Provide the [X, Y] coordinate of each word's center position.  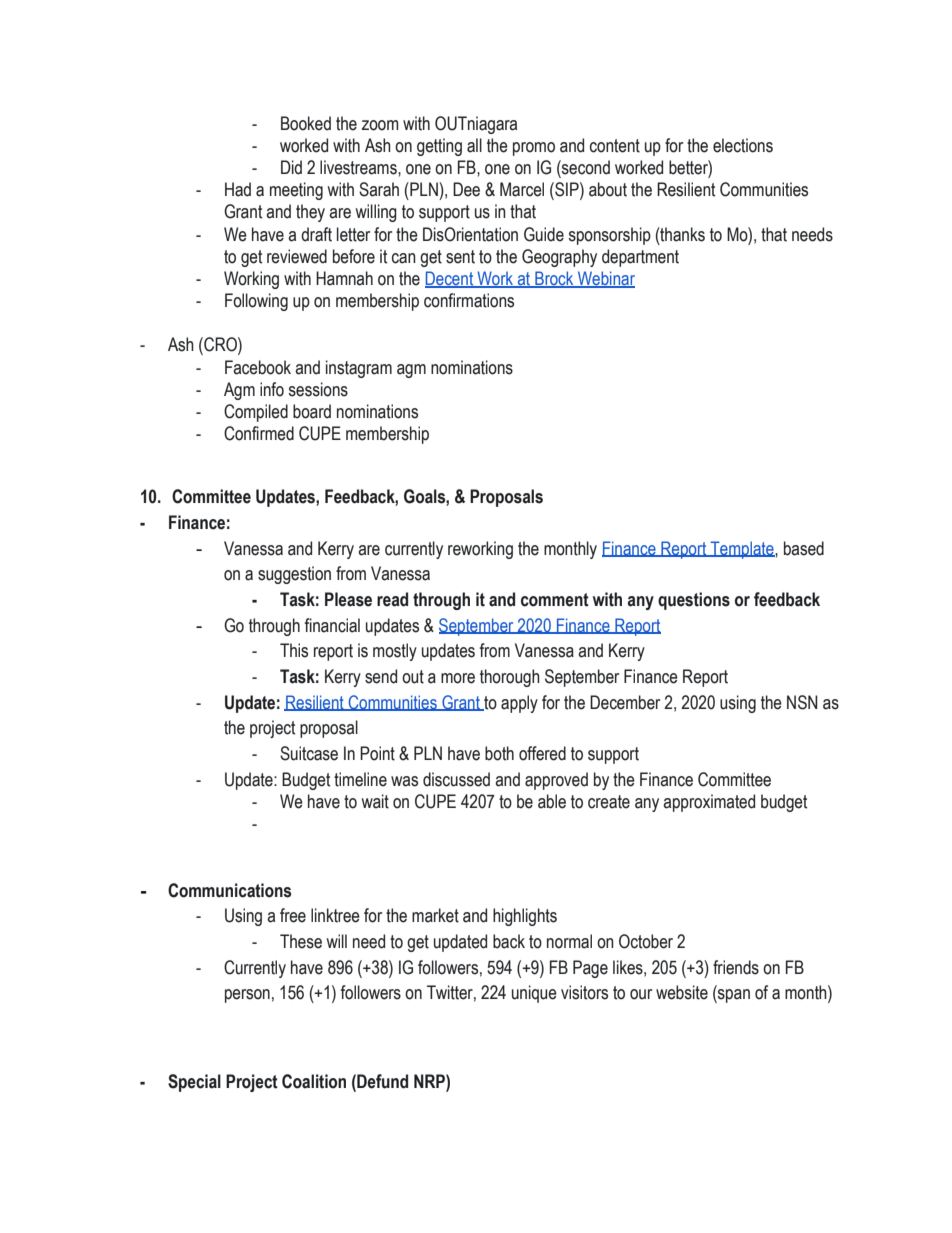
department [640, 258]
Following [256, 302]
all [474, 145]
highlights [525, 917]
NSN [802, 702]
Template [742, 550]
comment [555, 600]
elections [743, 145]
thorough [510, 678]
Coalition [314, 1081]
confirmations [469, 300]
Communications [229, 890]
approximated [709, 803]
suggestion [294, 575]
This [294, 650]
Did [291, 167]
